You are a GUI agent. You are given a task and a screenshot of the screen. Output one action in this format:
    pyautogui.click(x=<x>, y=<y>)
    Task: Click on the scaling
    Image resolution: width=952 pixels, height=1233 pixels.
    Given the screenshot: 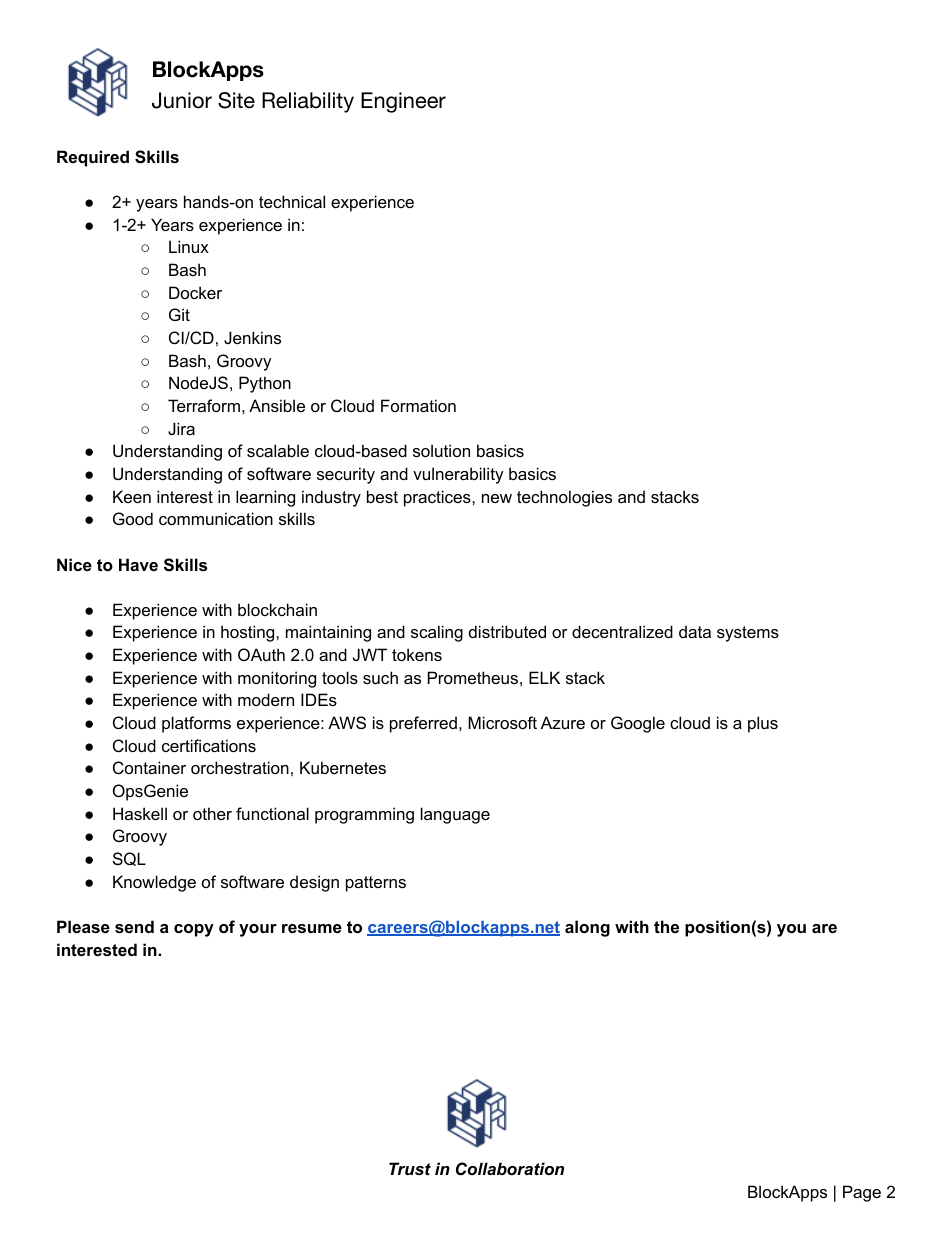 What is the action you would take?
    pyautogui.click(x=437, y=633)
